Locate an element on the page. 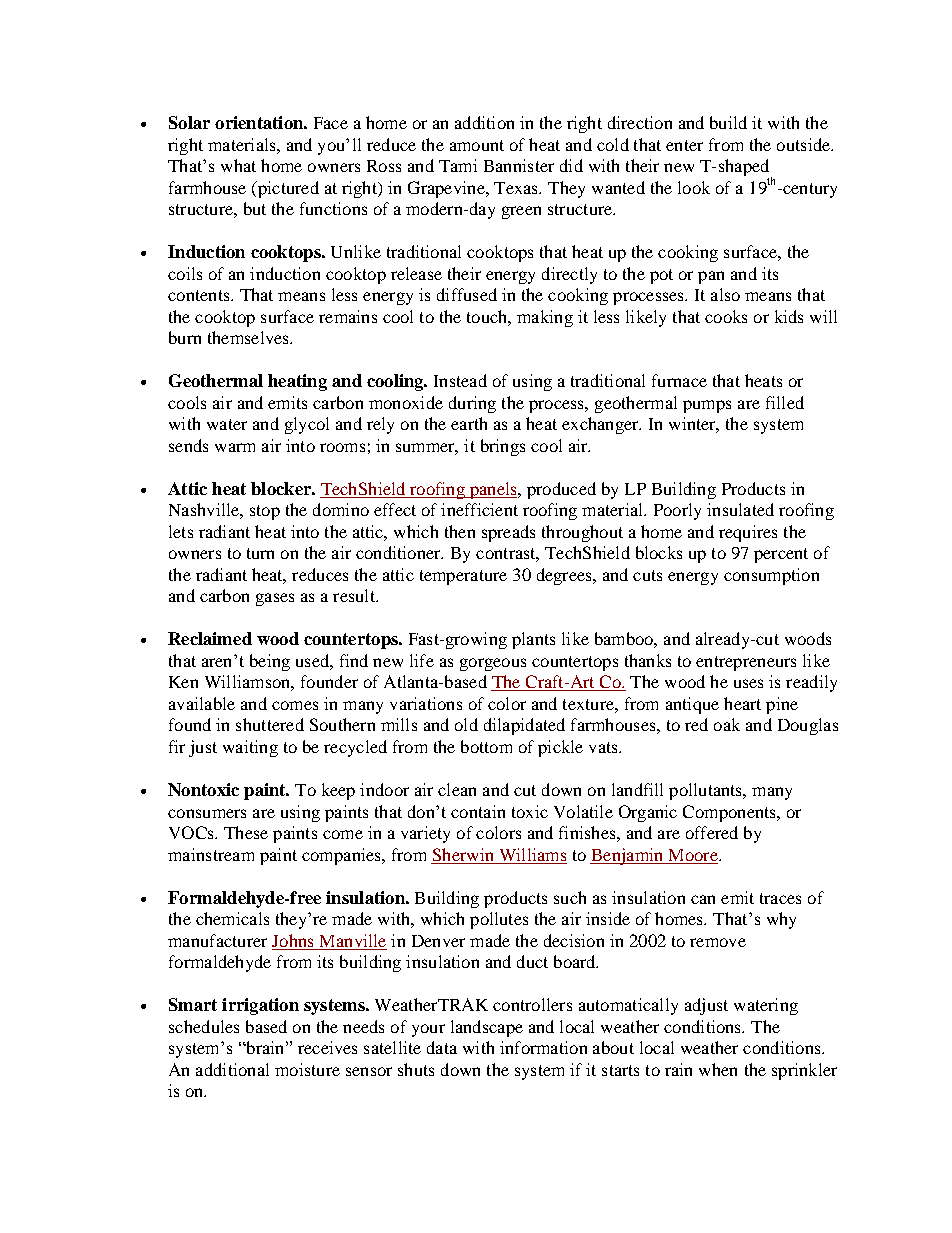 The width and height of the image is (952, 1233). irrigation is located at coordinates (260, 1006).
